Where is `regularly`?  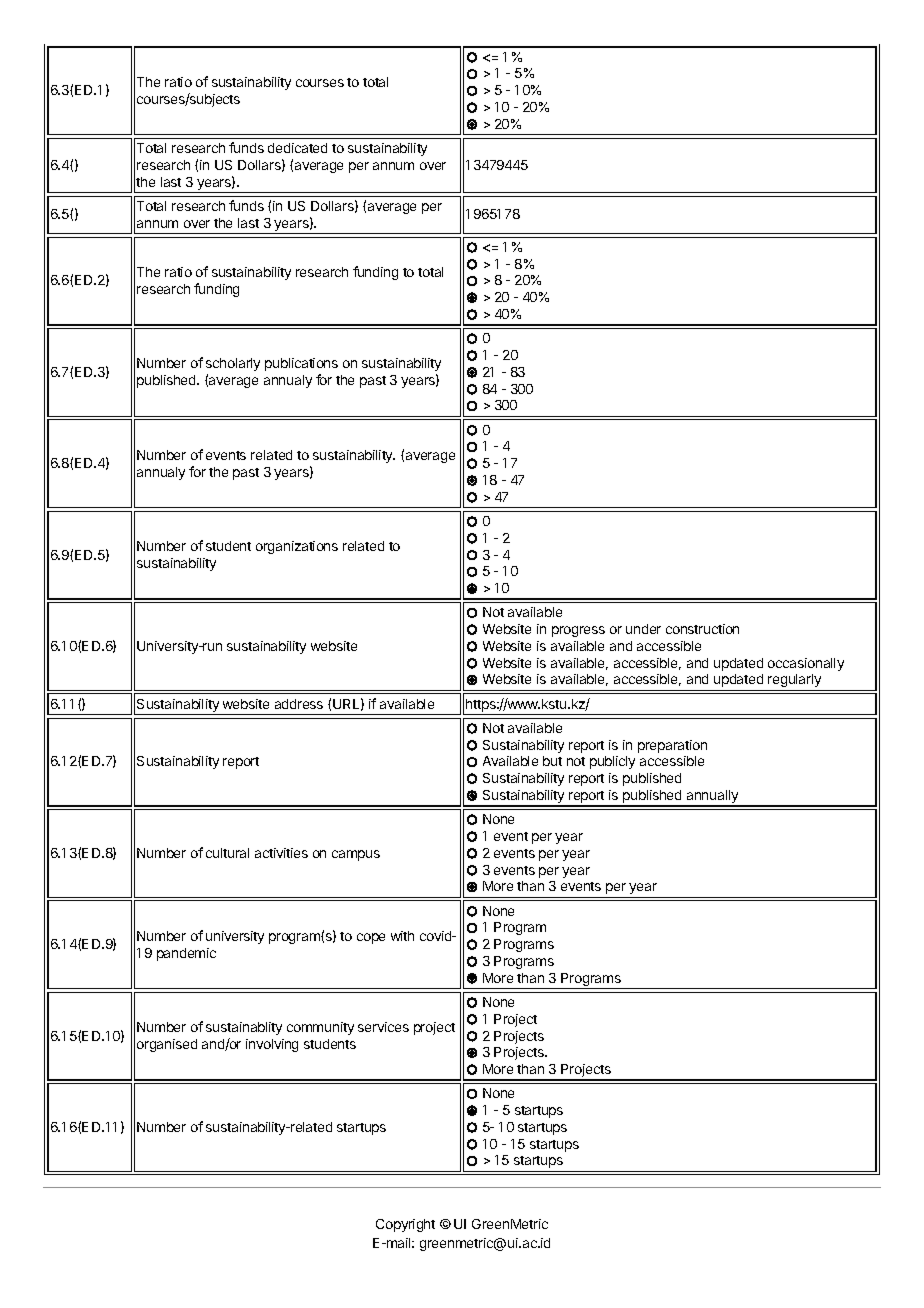 regularly is located at coordinates (794, 680).
